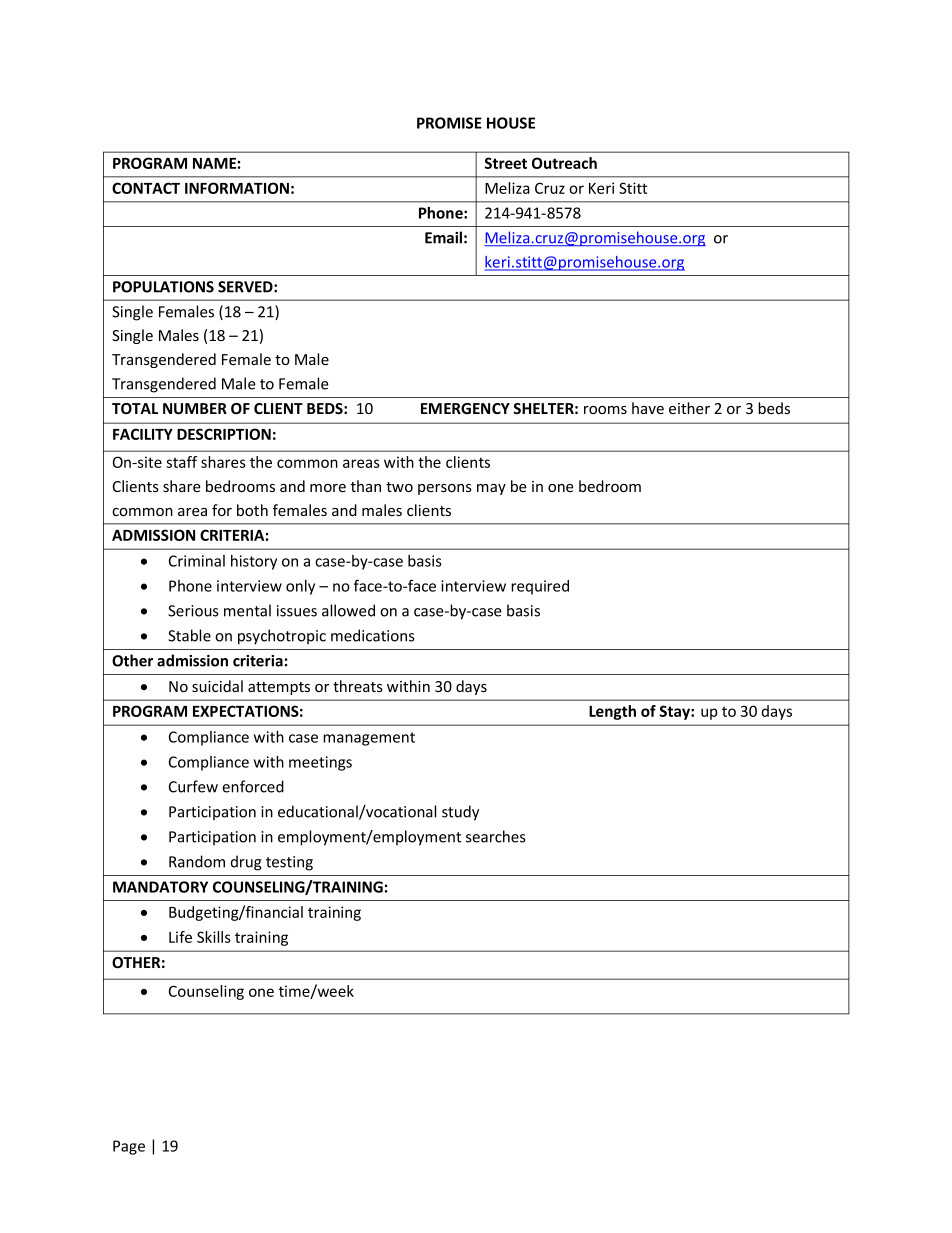 Image resolution: width=952 pixels, height=1233 pixels. Describe the element at coordinates (505, 163) in the document. I see `Street` at that location.
